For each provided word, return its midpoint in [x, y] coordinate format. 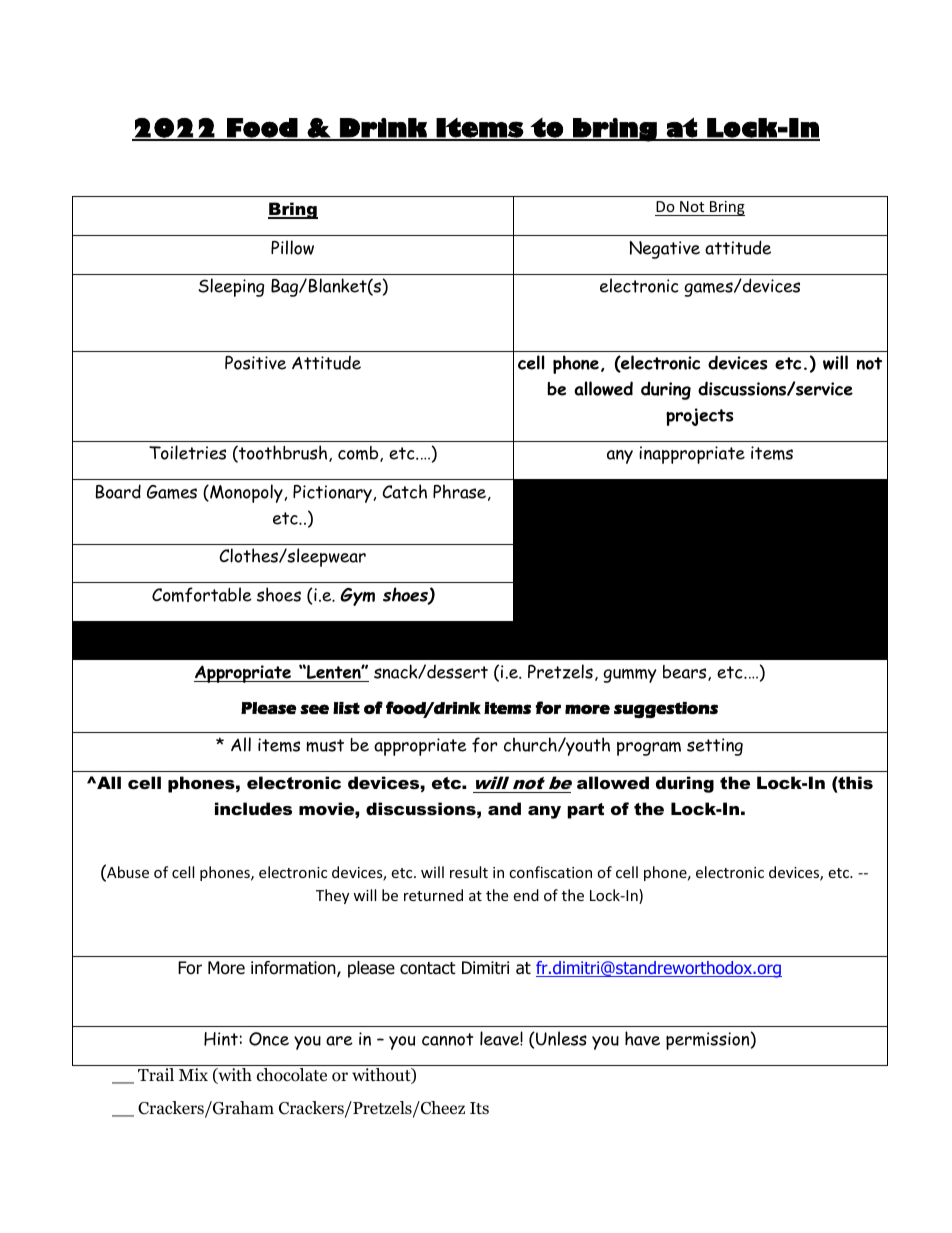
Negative [664, 250]
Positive [255, 363]
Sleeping [231, 287]
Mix [193, 1074]
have [642, 1038]
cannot [447, 1039]
